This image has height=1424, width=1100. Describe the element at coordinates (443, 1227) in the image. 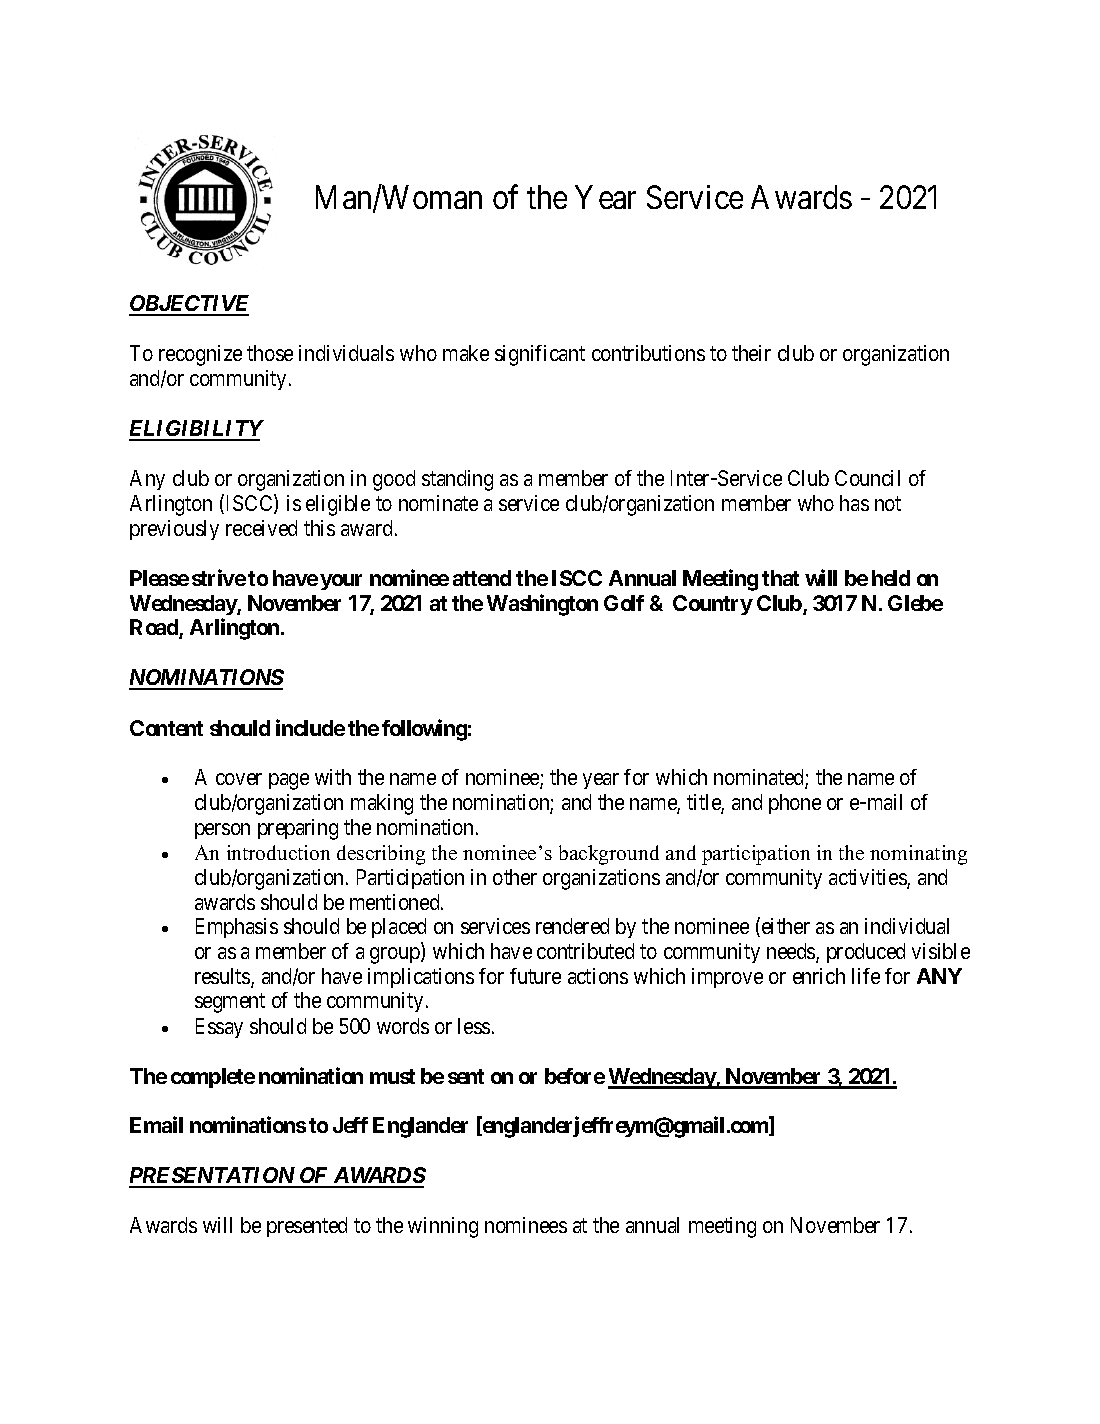

I see `winning` at that location.
